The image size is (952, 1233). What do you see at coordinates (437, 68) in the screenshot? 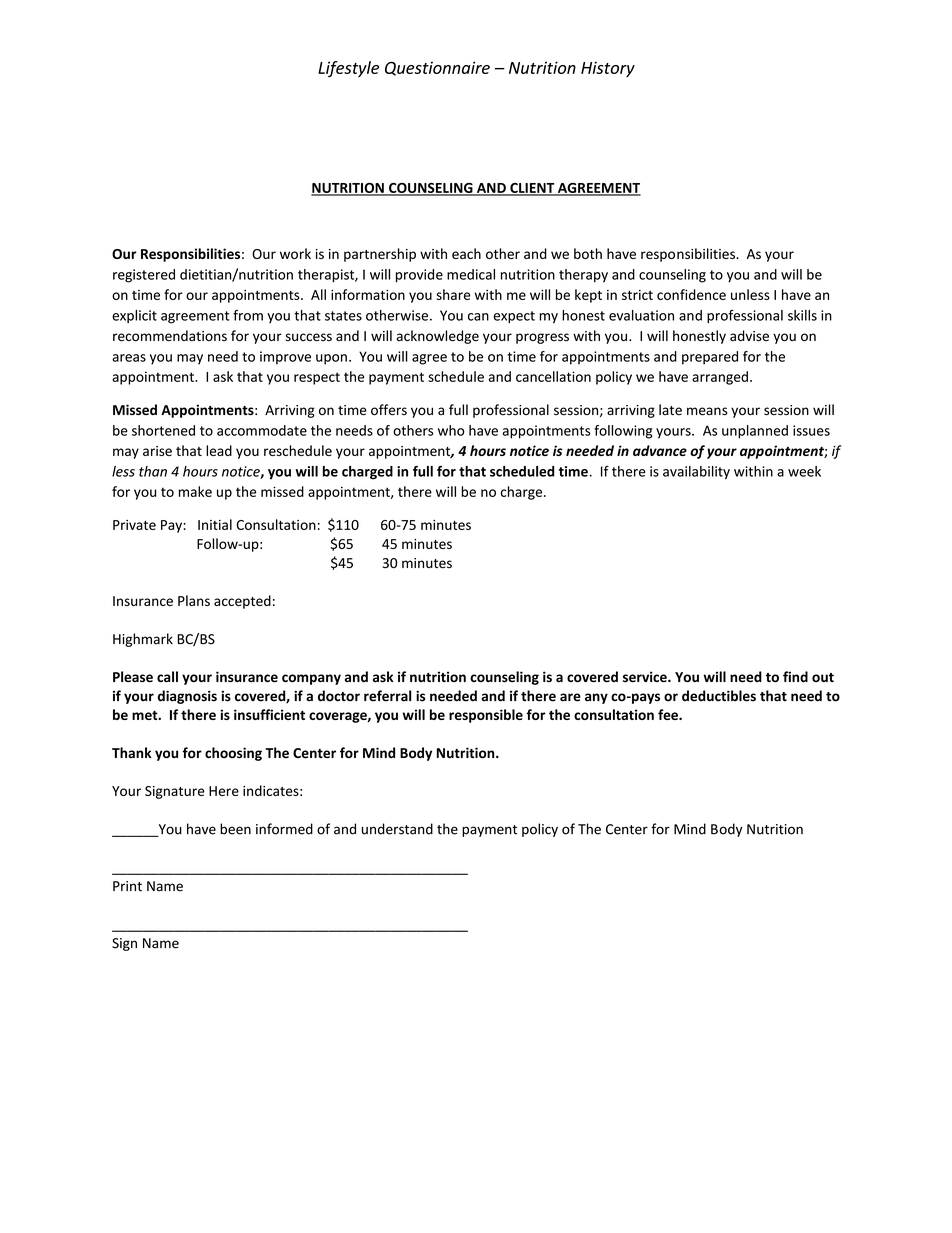
I see `Questionnaire` at bounding box center [437, 68].
